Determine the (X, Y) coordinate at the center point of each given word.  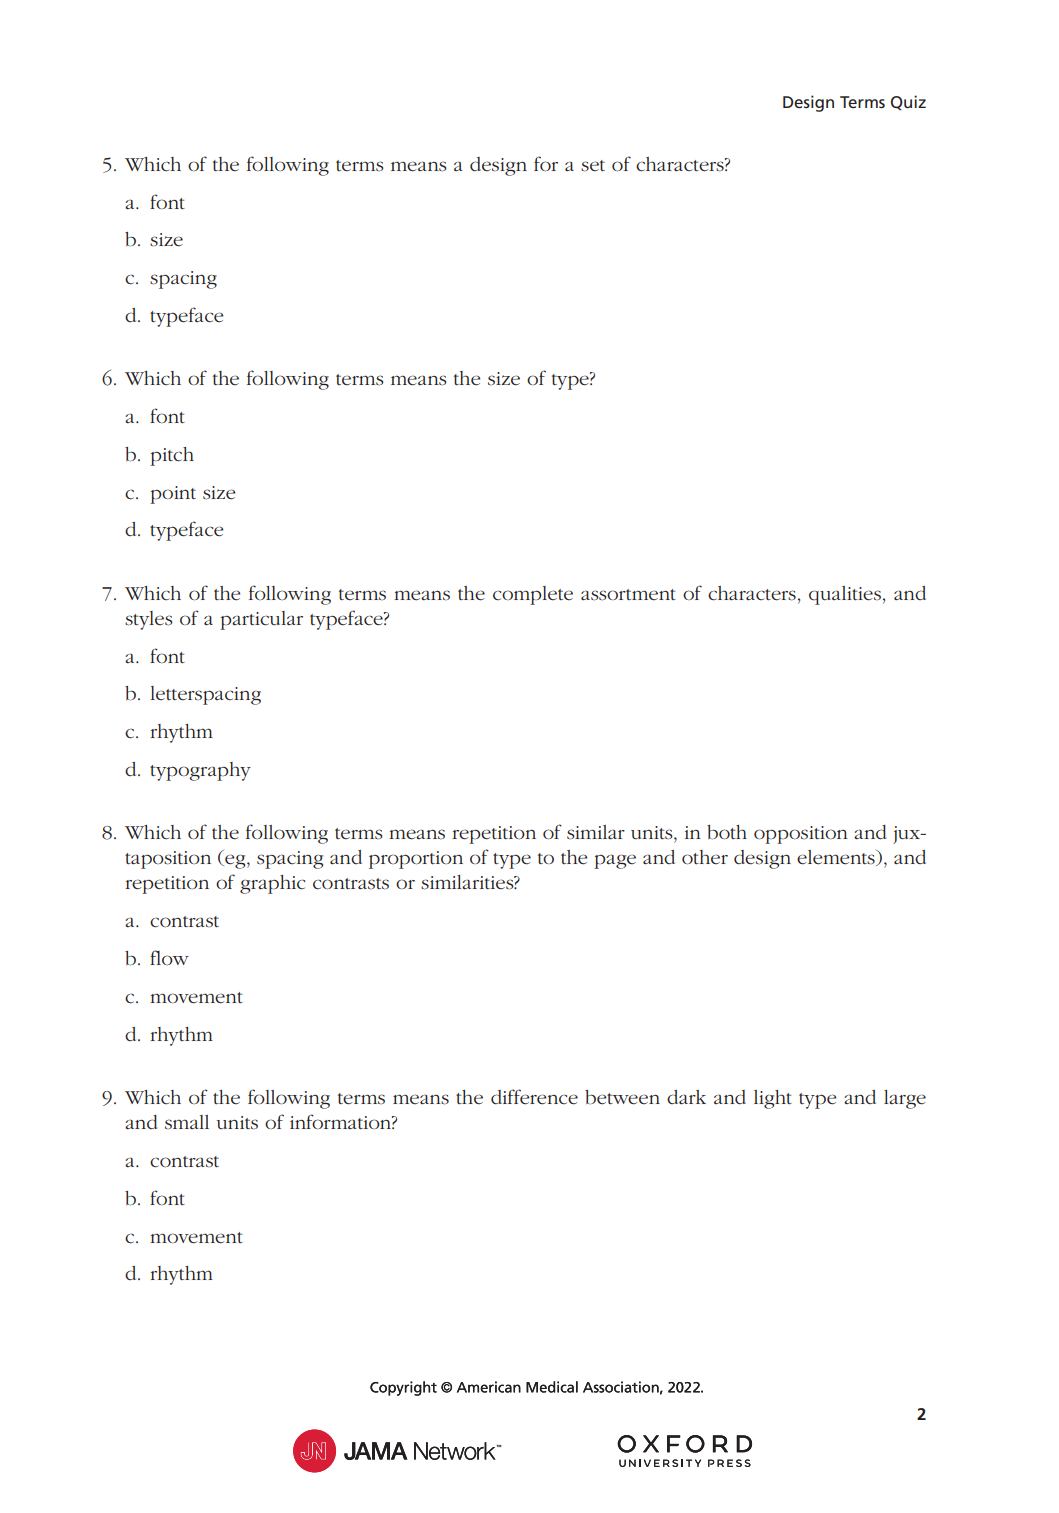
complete (533, 595)
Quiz (908, 102)
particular (261, 620)
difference (534, 1097)
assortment (628, 595)
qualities (845, 595)
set (593, 166)
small (187, 1122)
